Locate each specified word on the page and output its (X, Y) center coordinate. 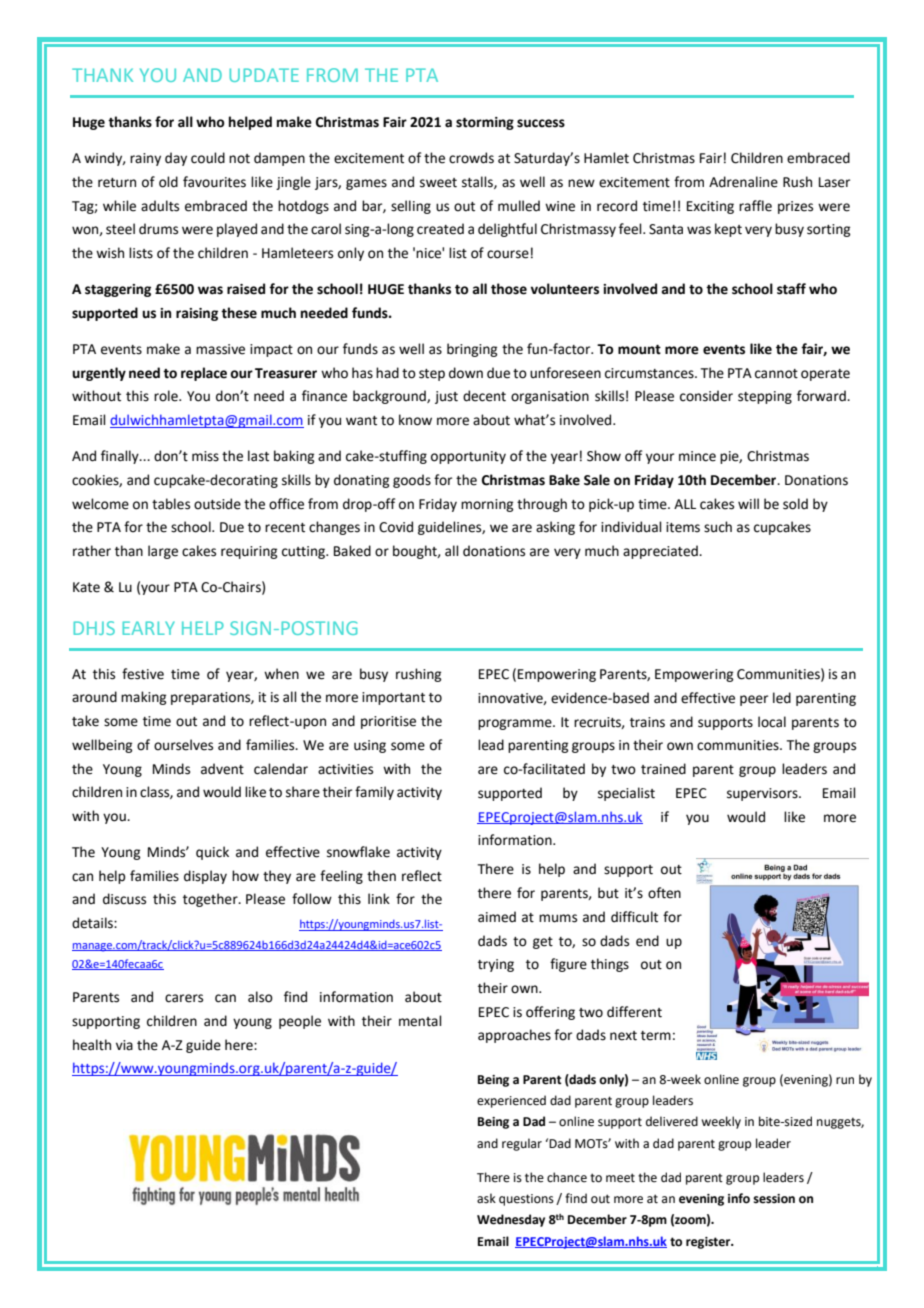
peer (754, 700)
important (393, 698)
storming (485, 123)
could (208, 158)
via (124, 1045)
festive (143, 674)
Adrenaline (743, 182)
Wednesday (511, 1220)
